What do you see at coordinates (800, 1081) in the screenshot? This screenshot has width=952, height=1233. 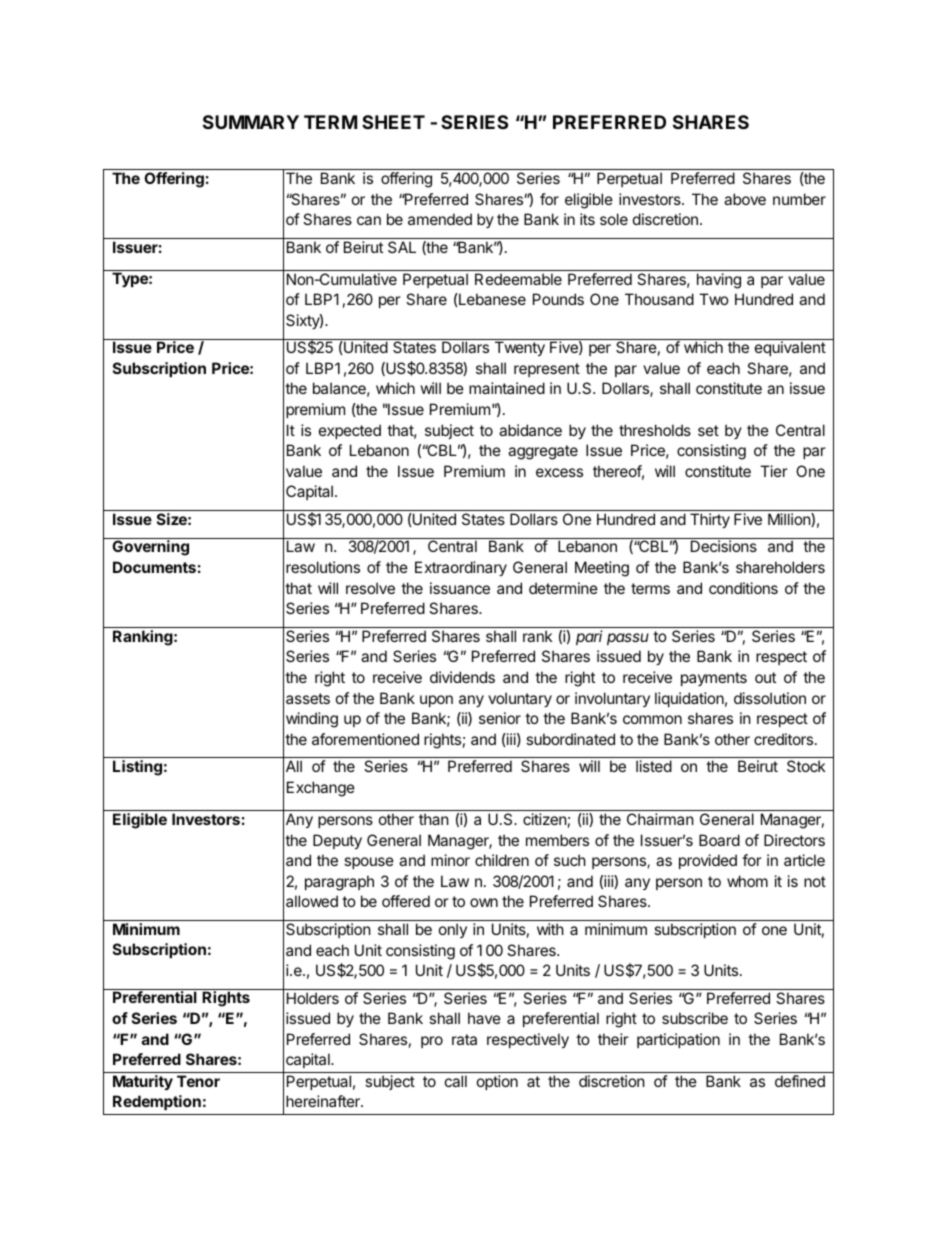 I see `defined` at bounding box center [800, 1081].
